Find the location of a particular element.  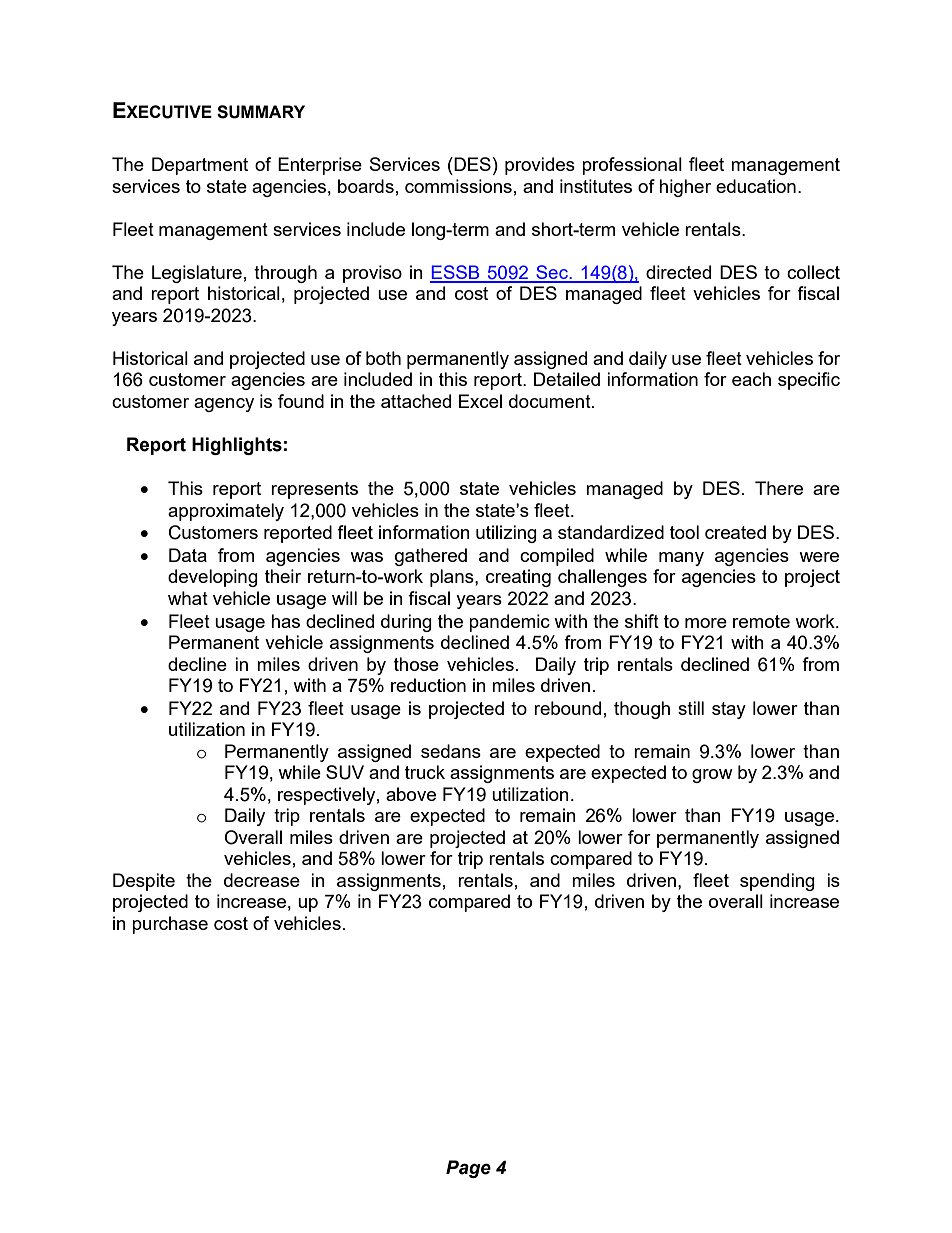

Excel is located at coordinates (480, 401).
